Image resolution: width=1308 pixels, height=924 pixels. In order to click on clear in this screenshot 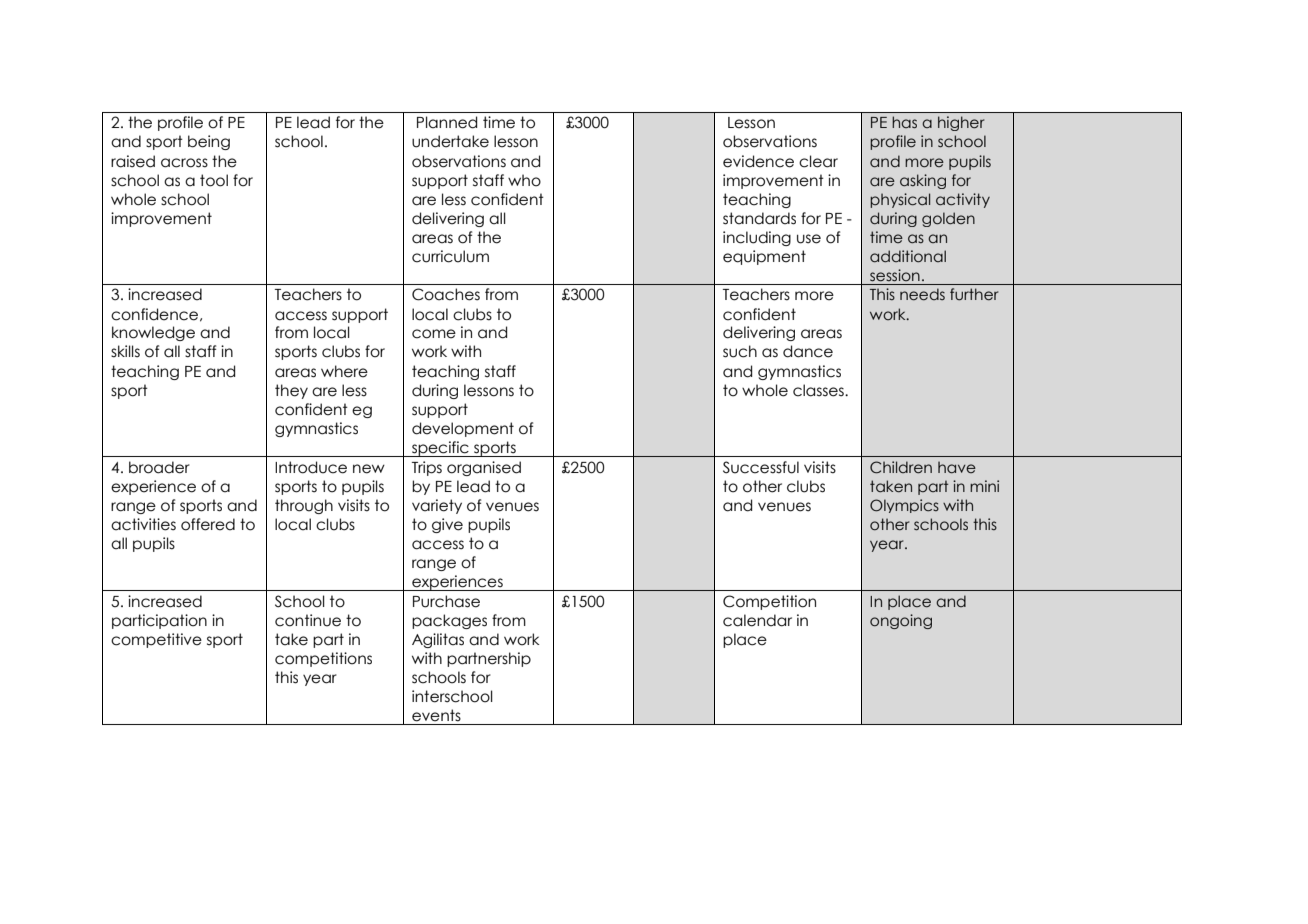, I will do `click(818, 161)`.
